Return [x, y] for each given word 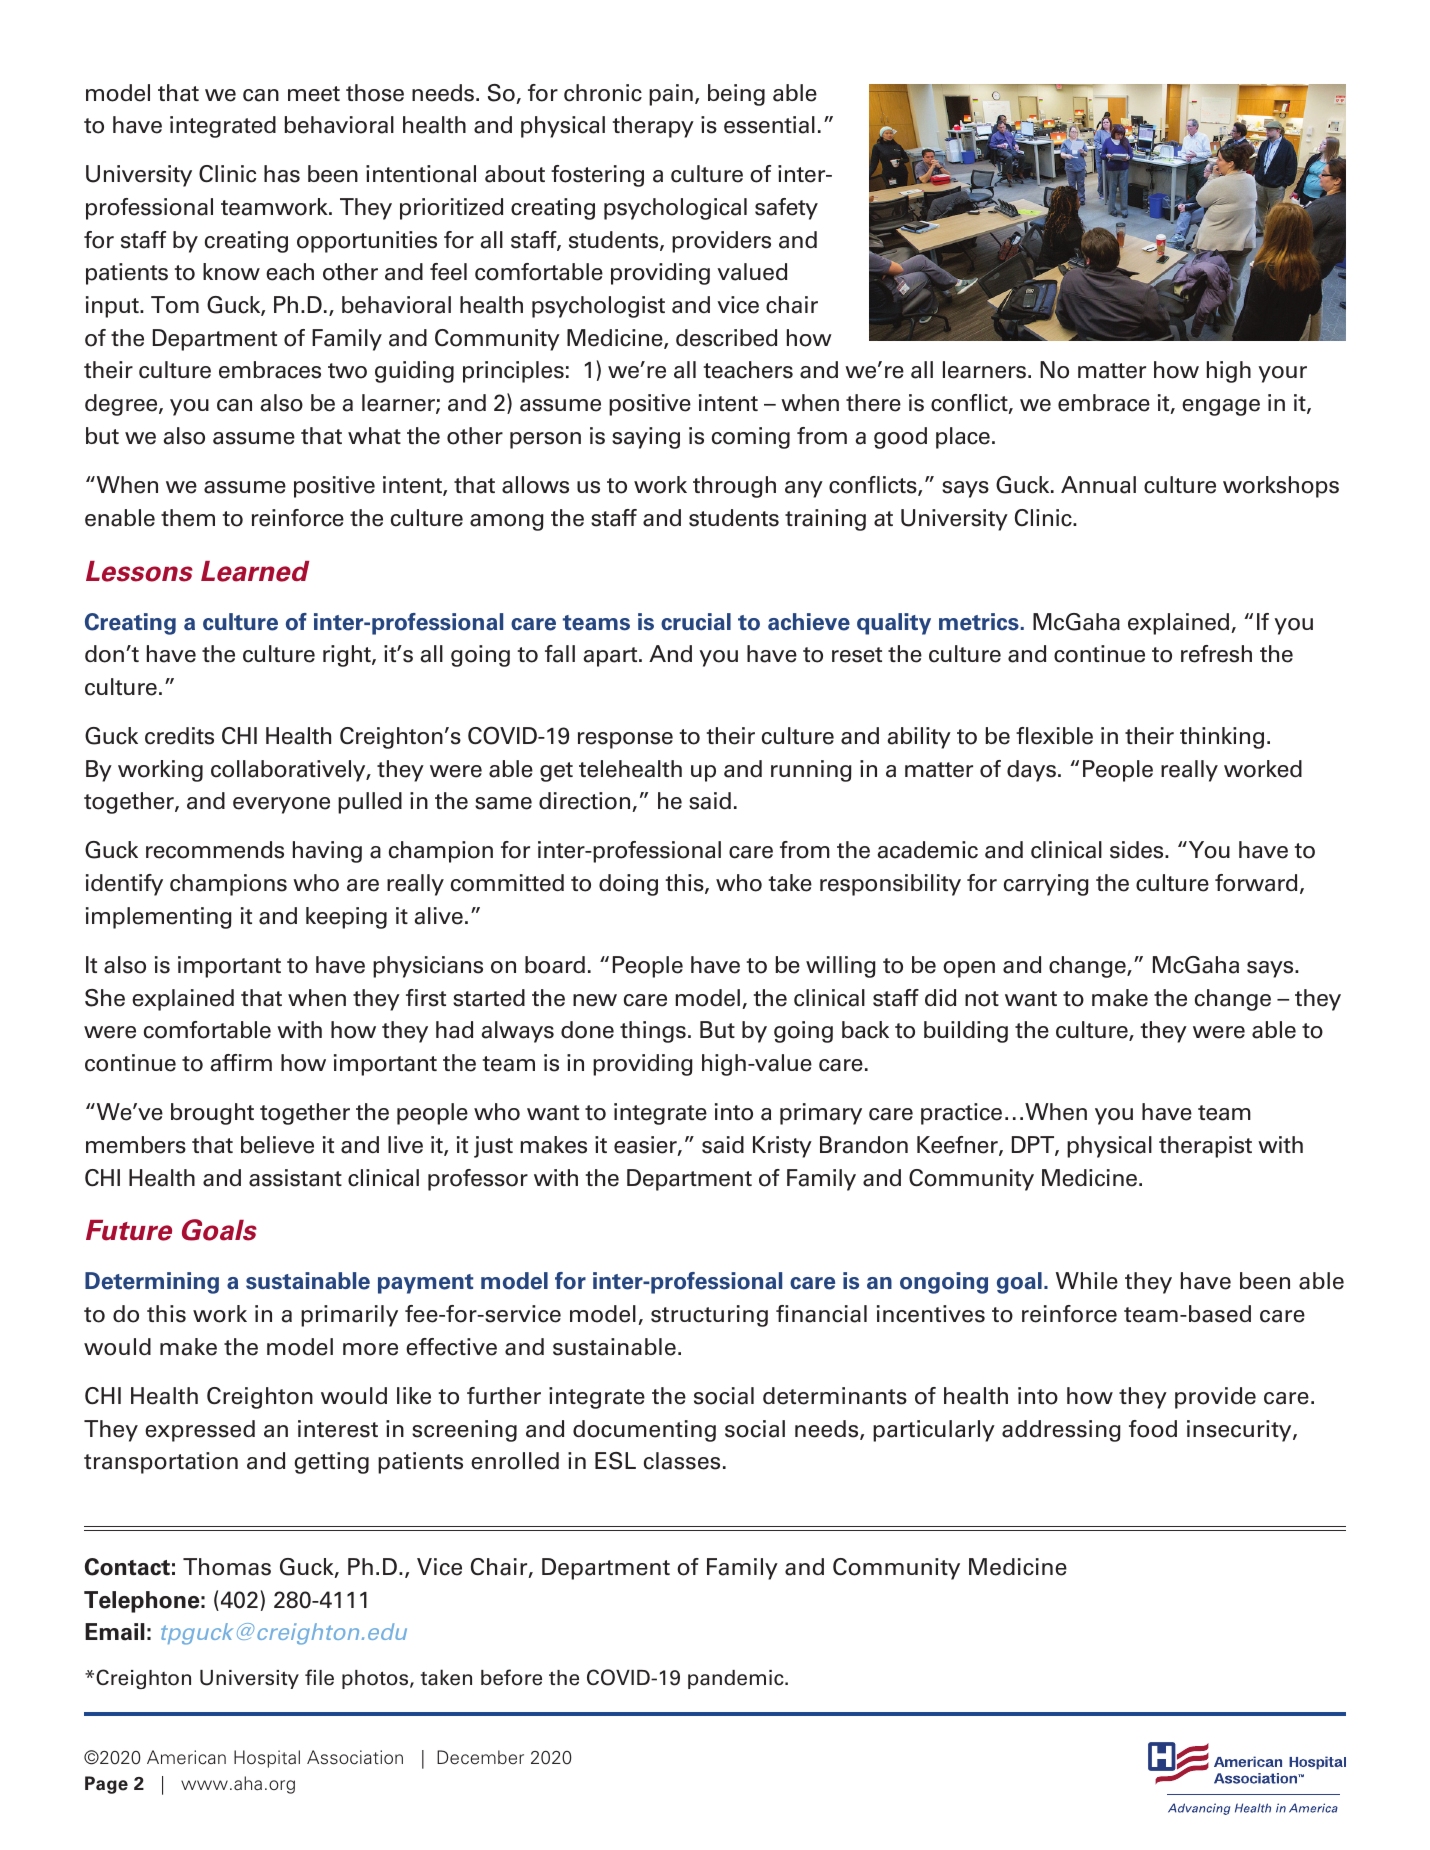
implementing [159, 918]
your [1282, 374]
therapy [653, 127]
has [282, 174]
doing [628, 885]
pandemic [737, 1679]
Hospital [267, 1759]
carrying [1046, 885]
